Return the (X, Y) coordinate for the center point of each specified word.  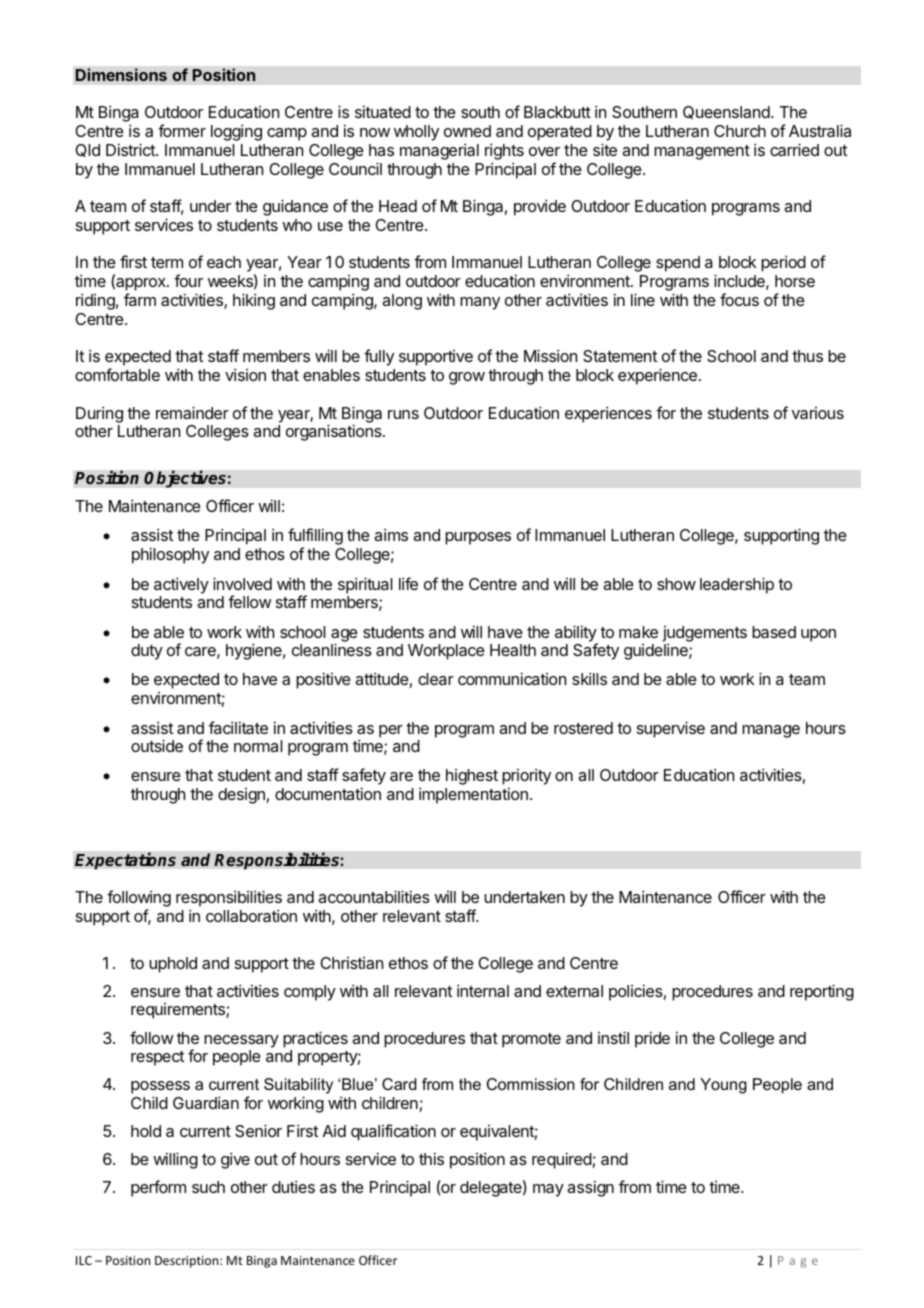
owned (467, 131)
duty (147, 652)
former (182, 130)
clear (436, 679)
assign (590, 1188)
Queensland (726, 112)
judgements (704, 635)
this (431, 1158)
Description (188, 1262)
